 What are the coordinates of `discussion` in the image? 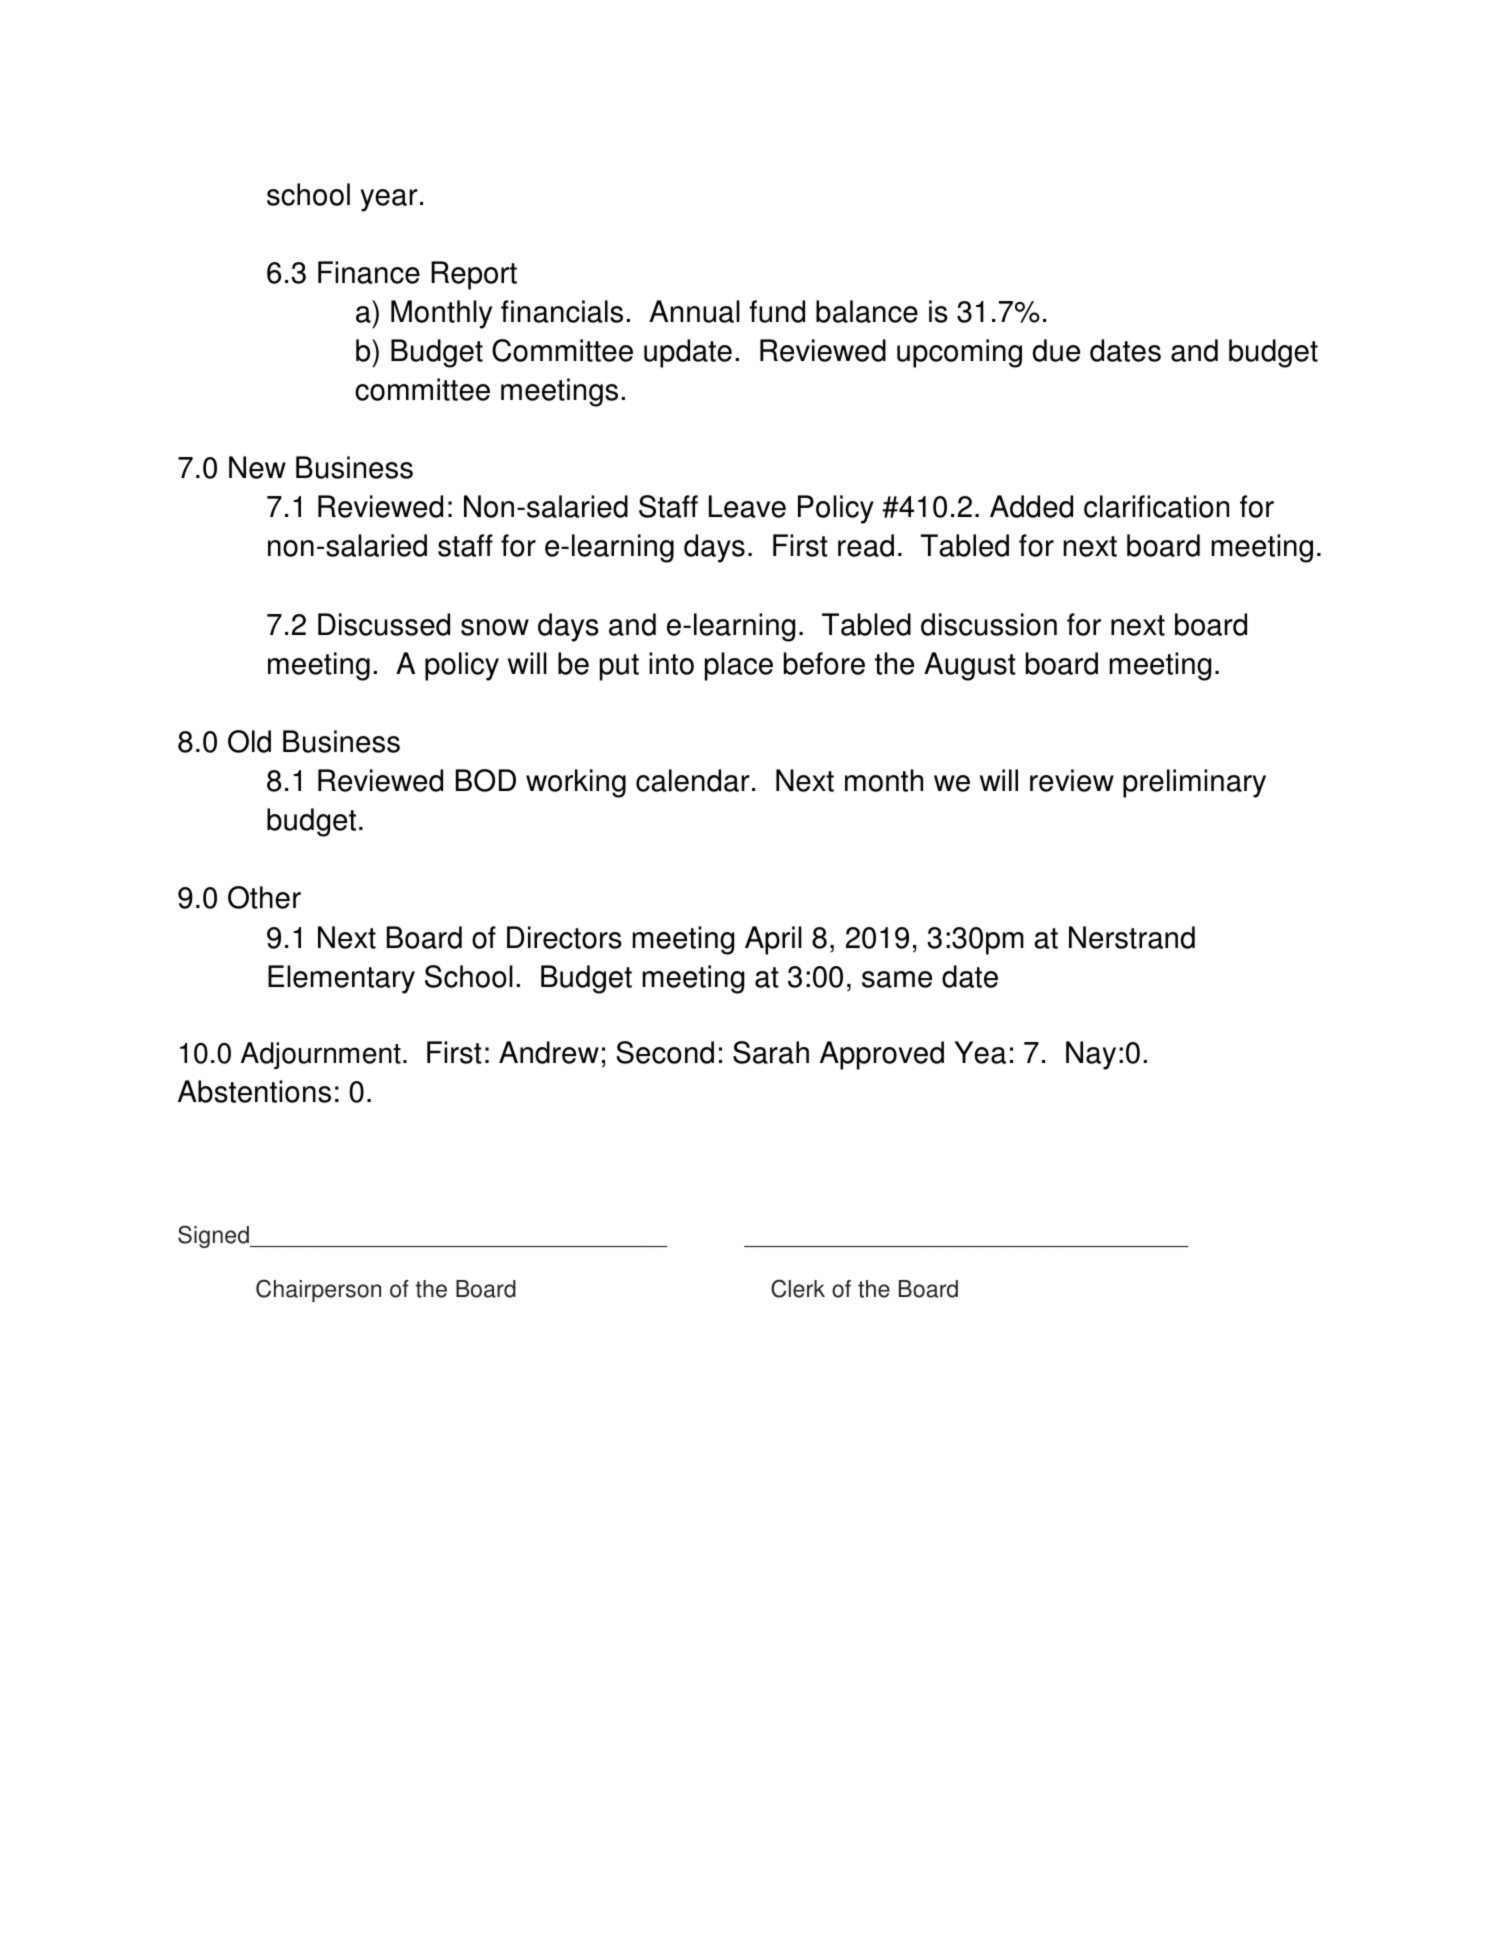 It's located at (989, 624).
